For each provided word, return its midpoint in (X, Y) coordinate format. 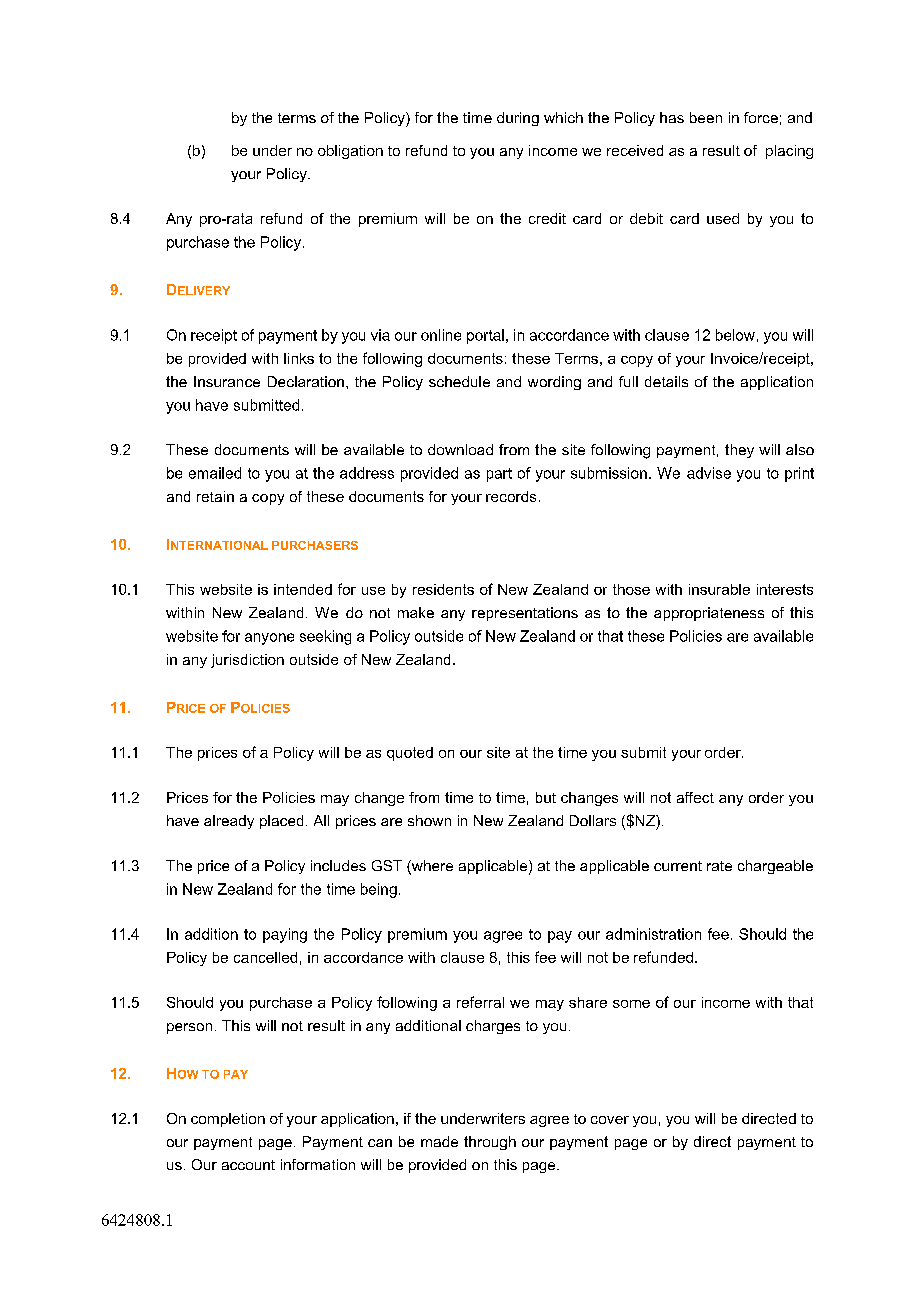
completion (228, 1120)
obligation (350, 152)
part (499, 475)
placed (281, 822)
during (518, 119)
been (706, 117)
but (546, 797)
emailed (215, 473)
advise (709, 473)
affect (695, 797)
